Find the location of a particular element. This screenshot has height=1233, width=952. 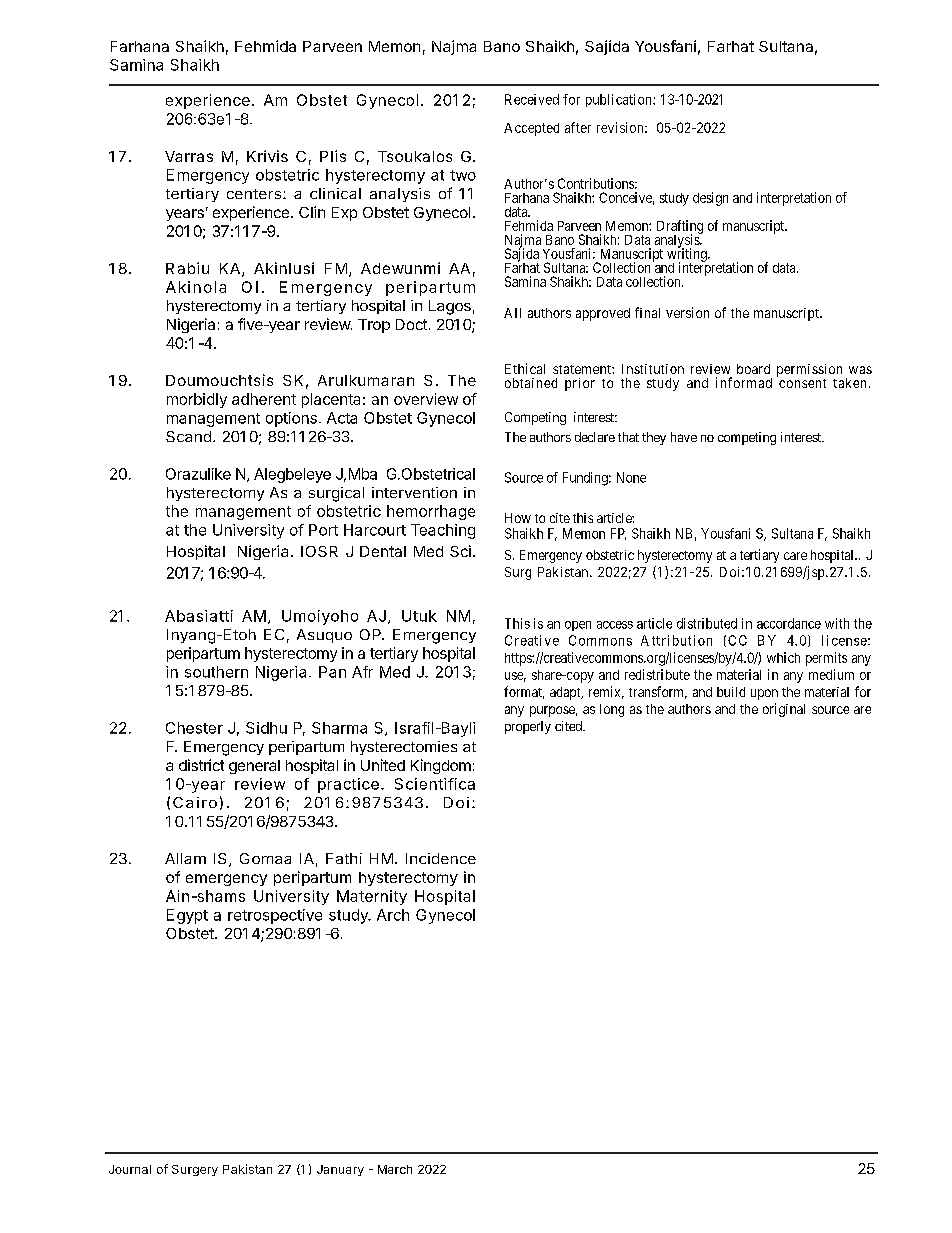

January is located at coordinates (340, 1170).
